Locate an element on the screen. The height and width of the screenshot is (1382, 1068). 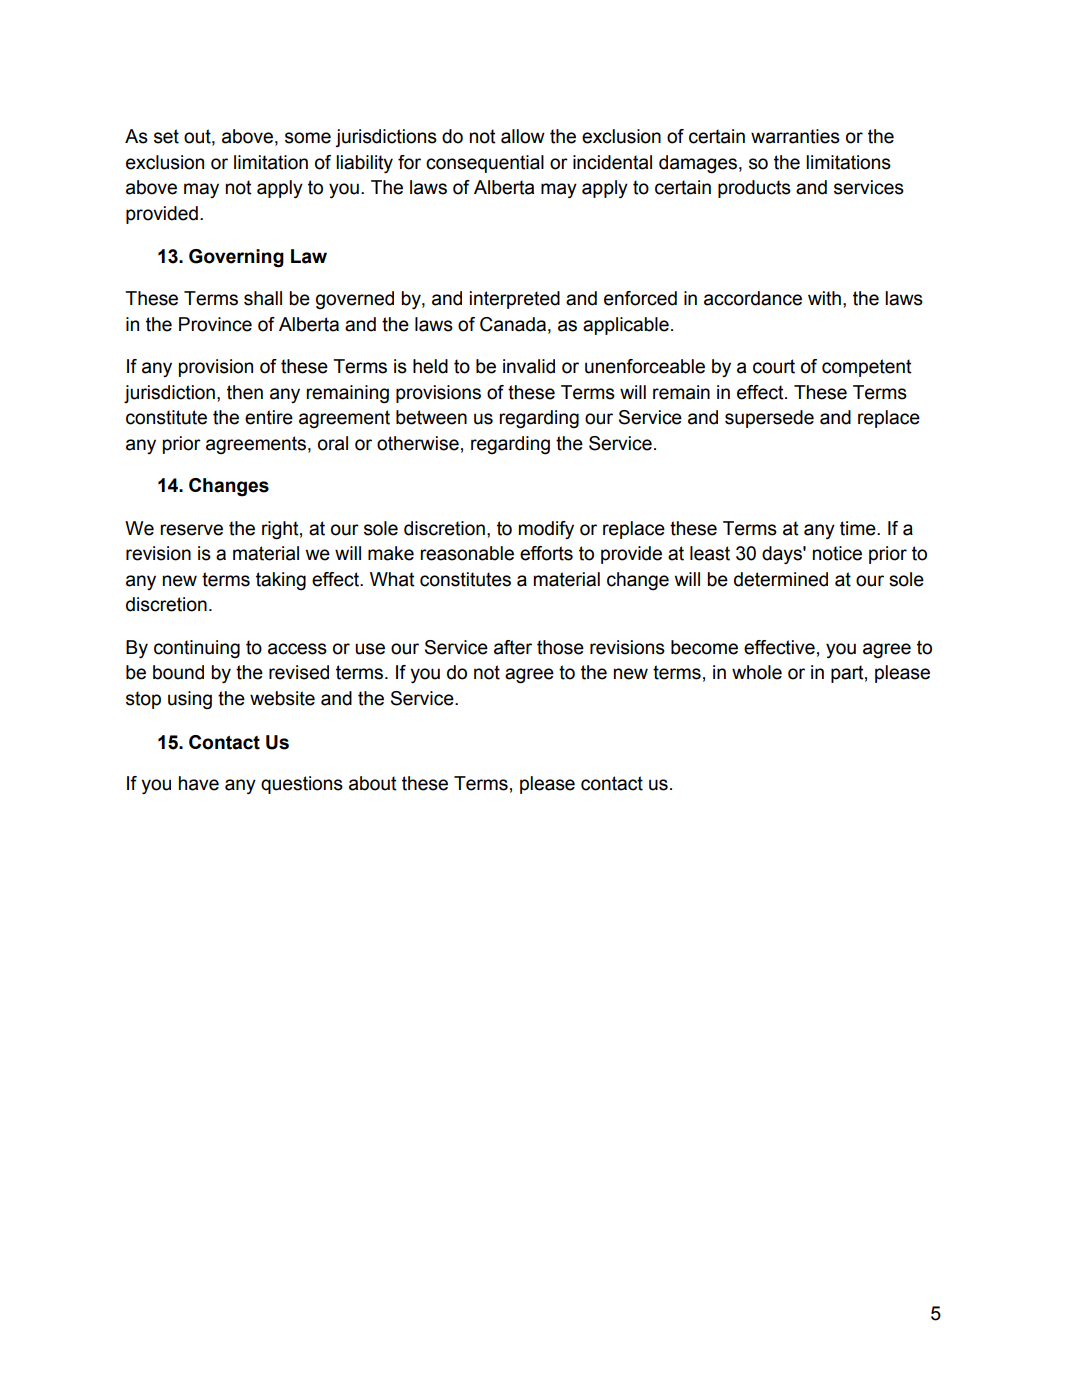
have is located at coordinates (199, 783).
